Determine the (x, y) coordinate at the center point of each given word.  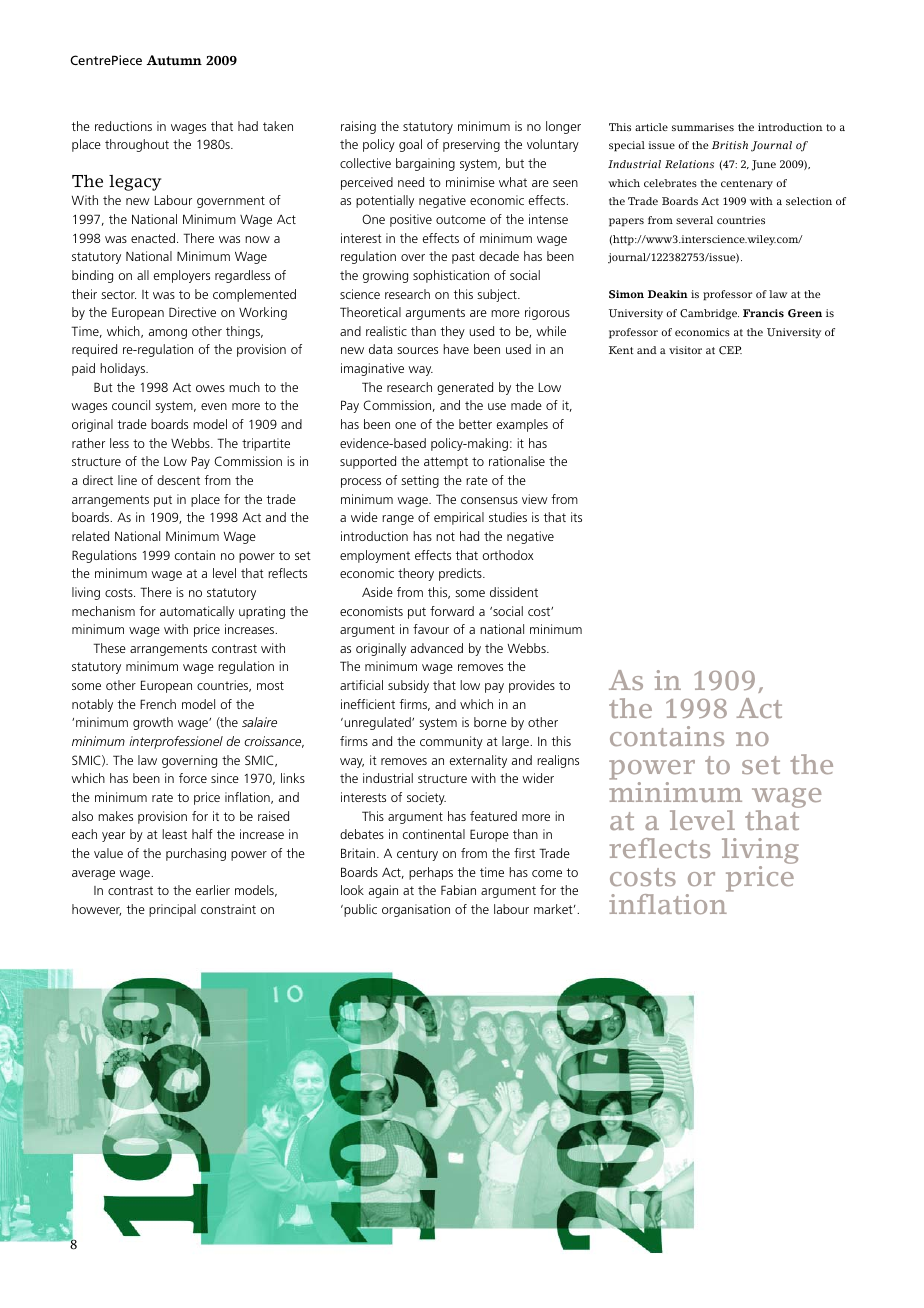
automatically (197, 612)
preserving (471, 145)
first (524, 853)
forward (452, 611)
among (168, 334)
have (456, 349)
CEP (730, 350)
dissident (514, 592)
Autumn (174, 60)
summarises (703, 127)
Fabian (458, 890)
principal (172, 910)
